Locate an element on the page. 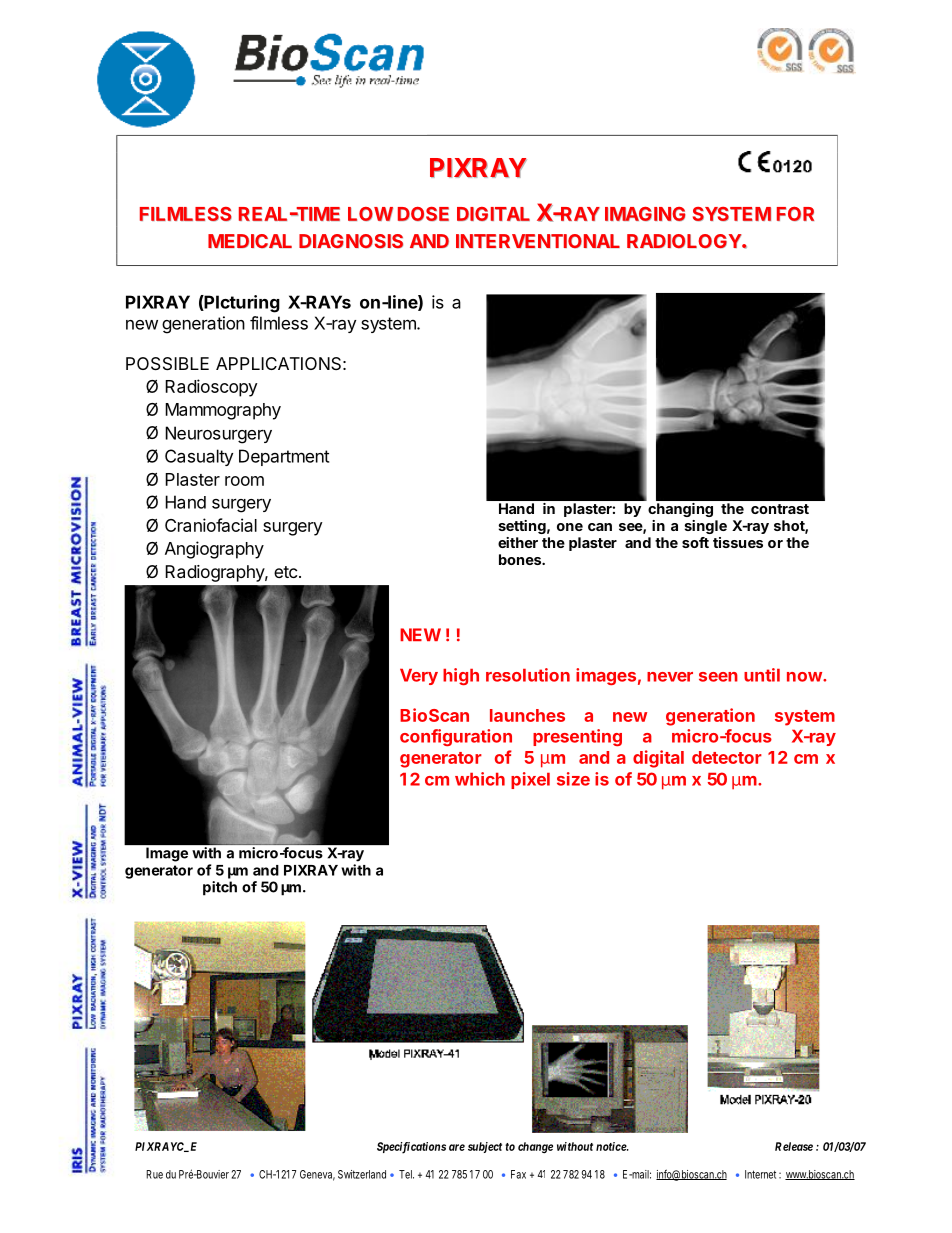 This page has height=1233, width=952. contrast is located at coordinates (780, 509).
